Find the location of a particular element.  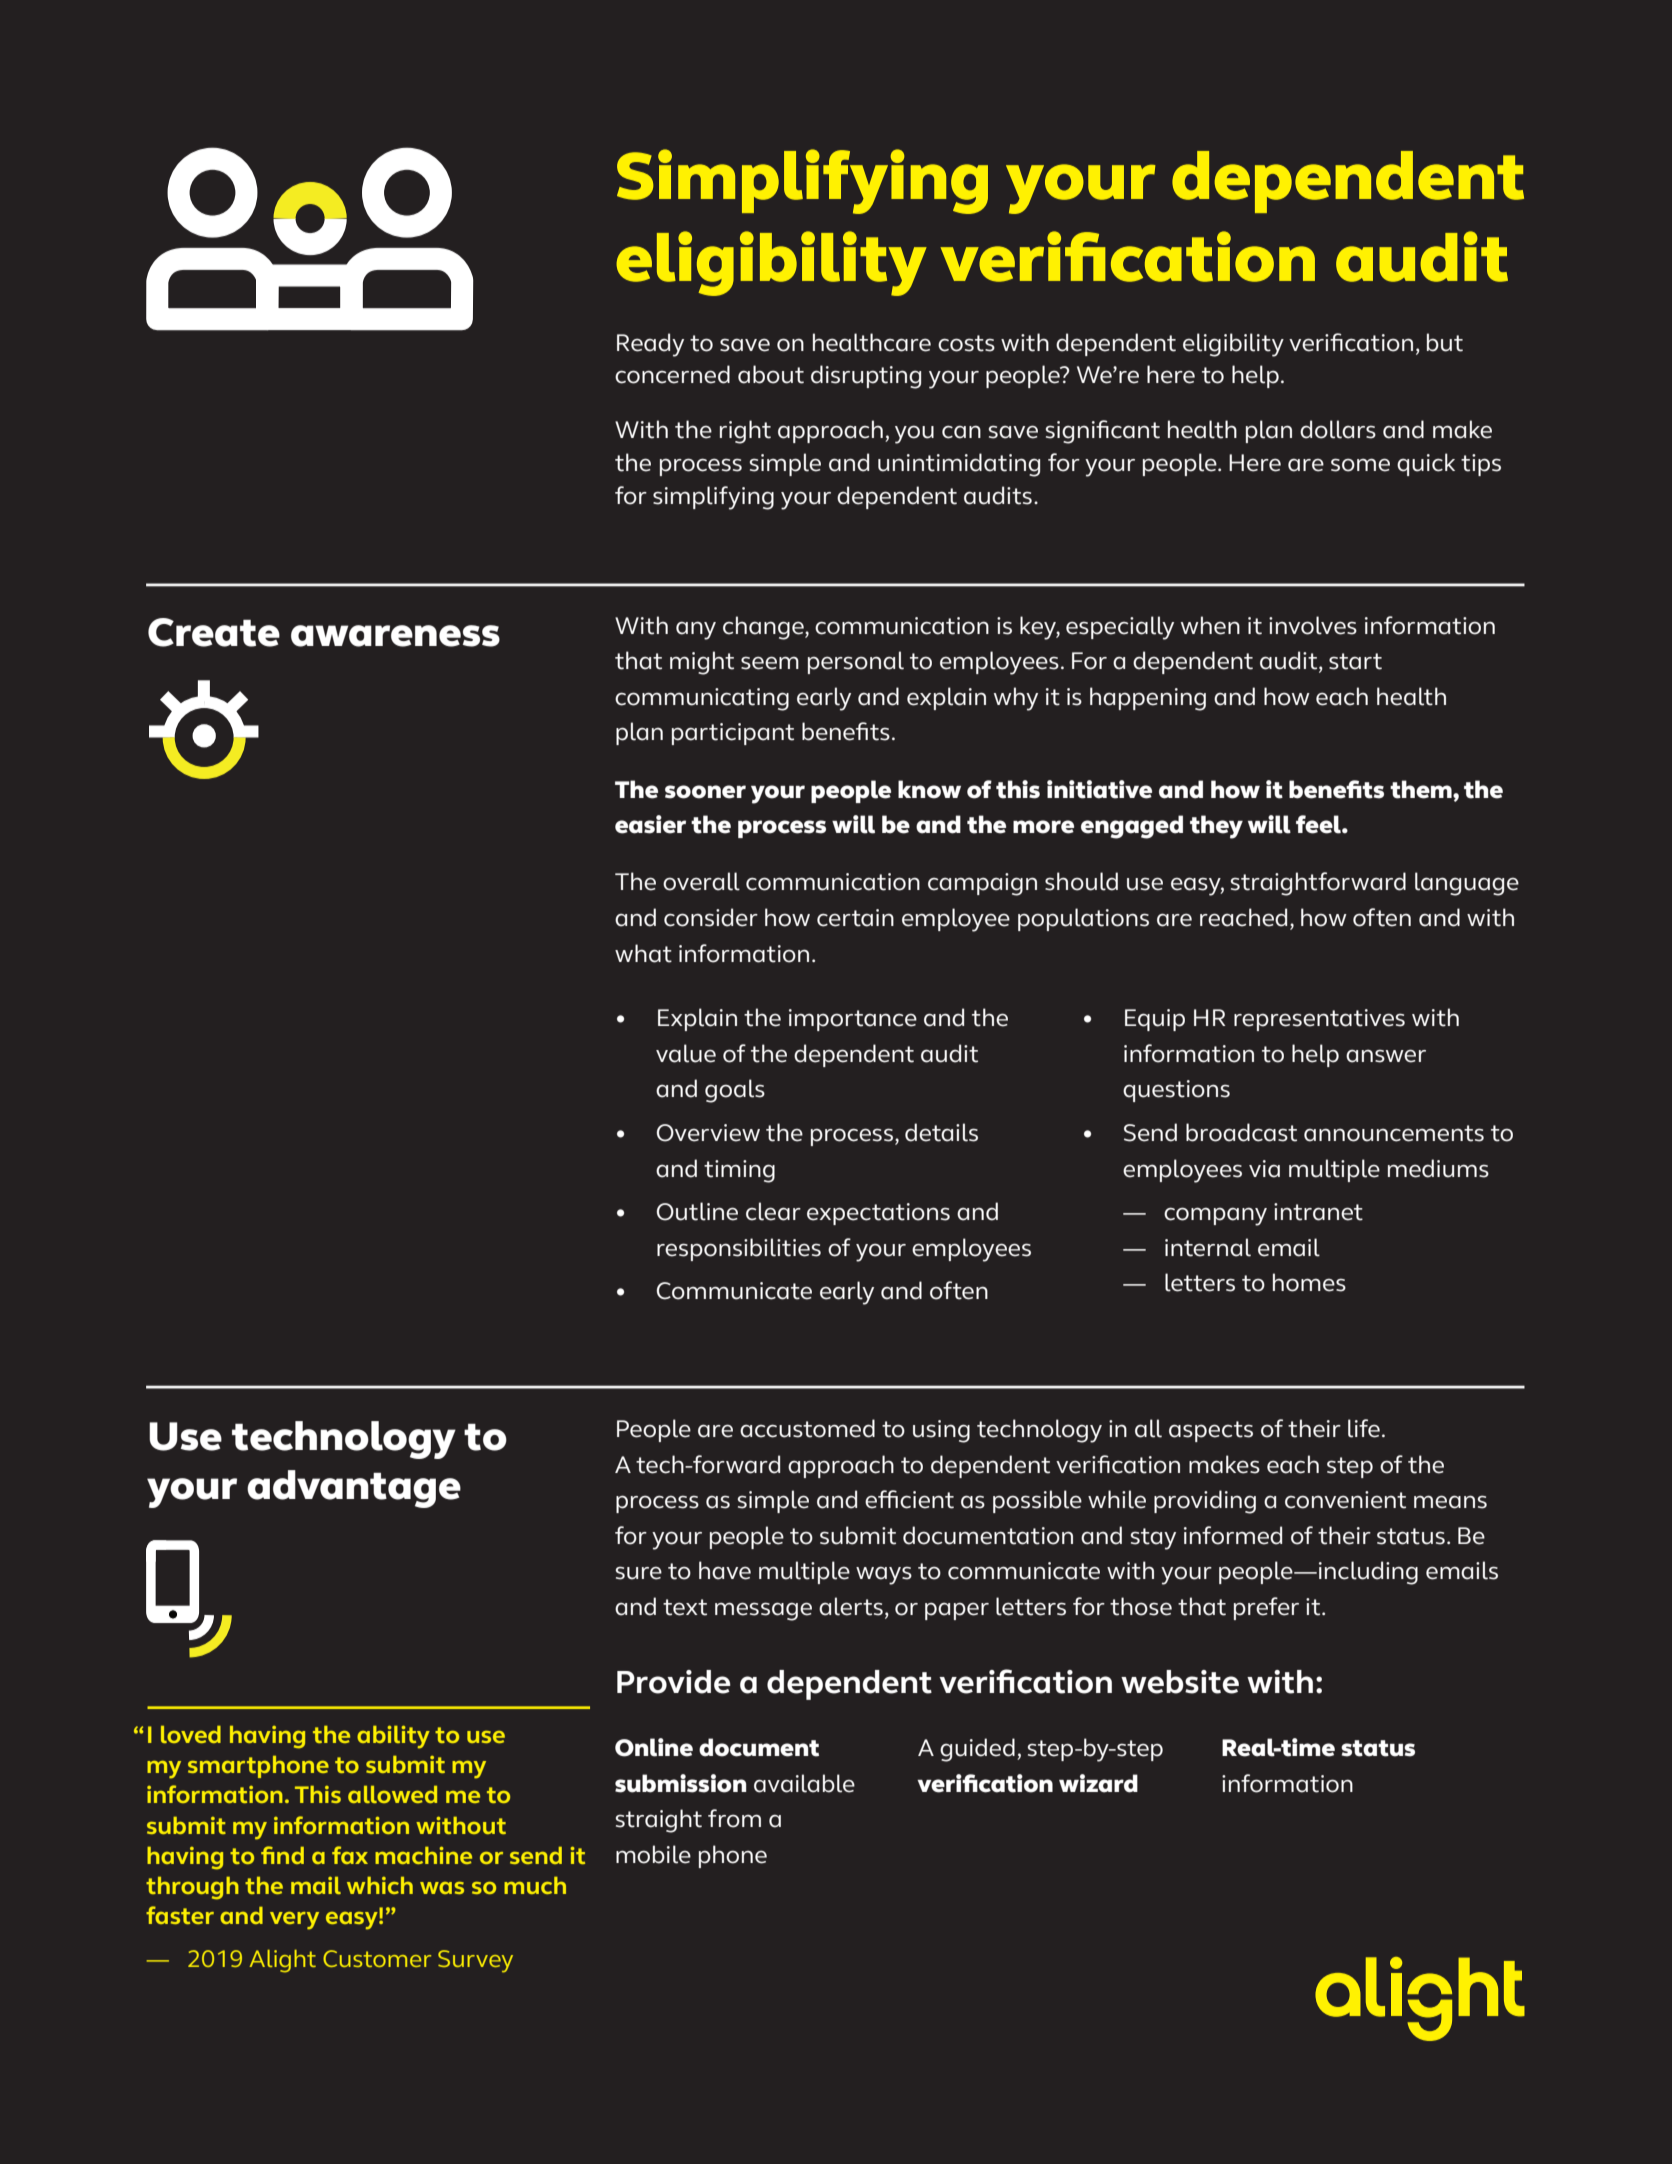

know is located at coordinates (929, 789).
